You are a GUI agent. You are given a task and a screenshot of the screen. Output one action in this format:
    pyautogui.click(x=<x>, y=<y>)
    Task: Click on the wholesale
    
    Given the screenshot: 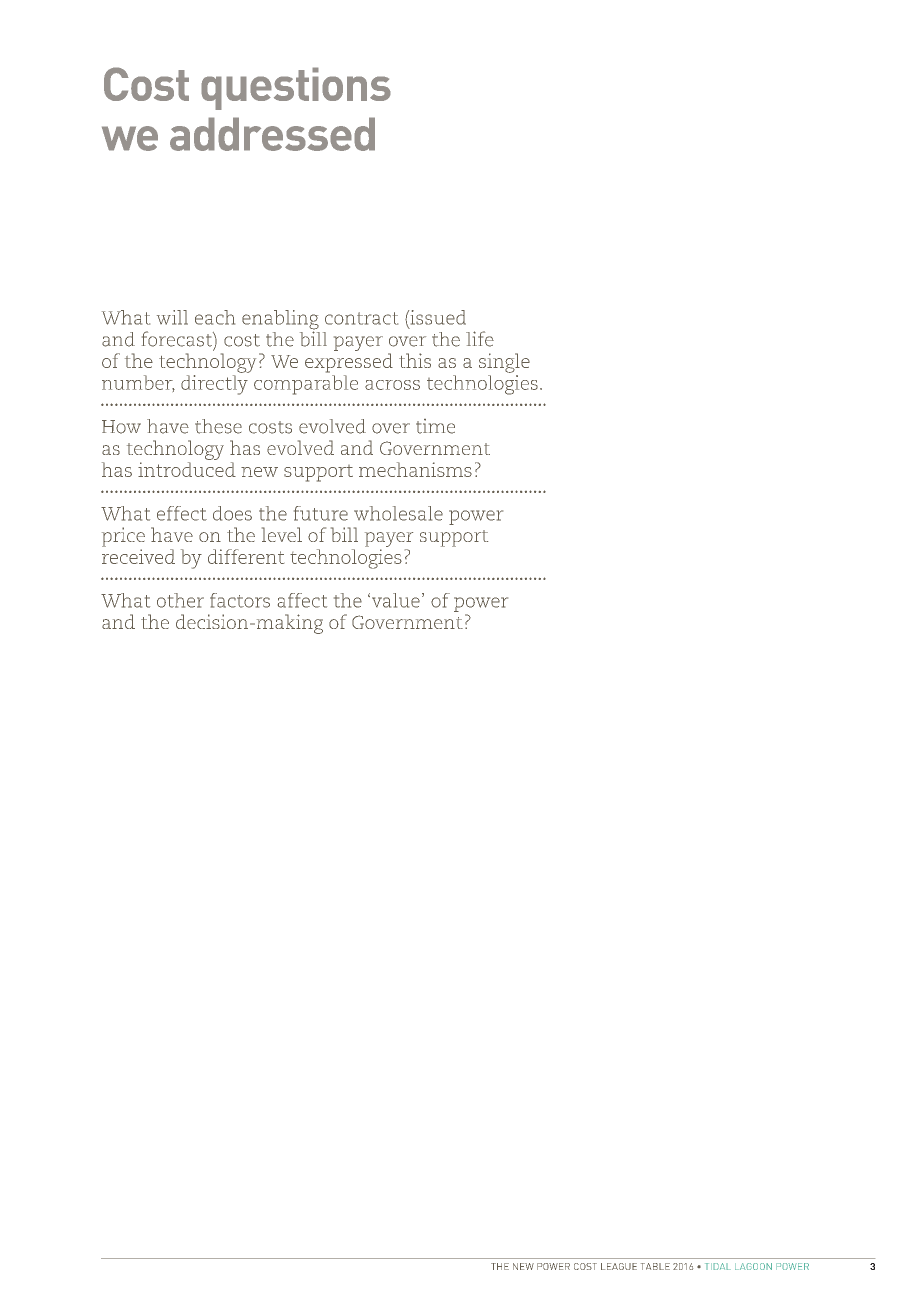 What is the action you would take?
    pyautogui.click(x=398, y=513)
